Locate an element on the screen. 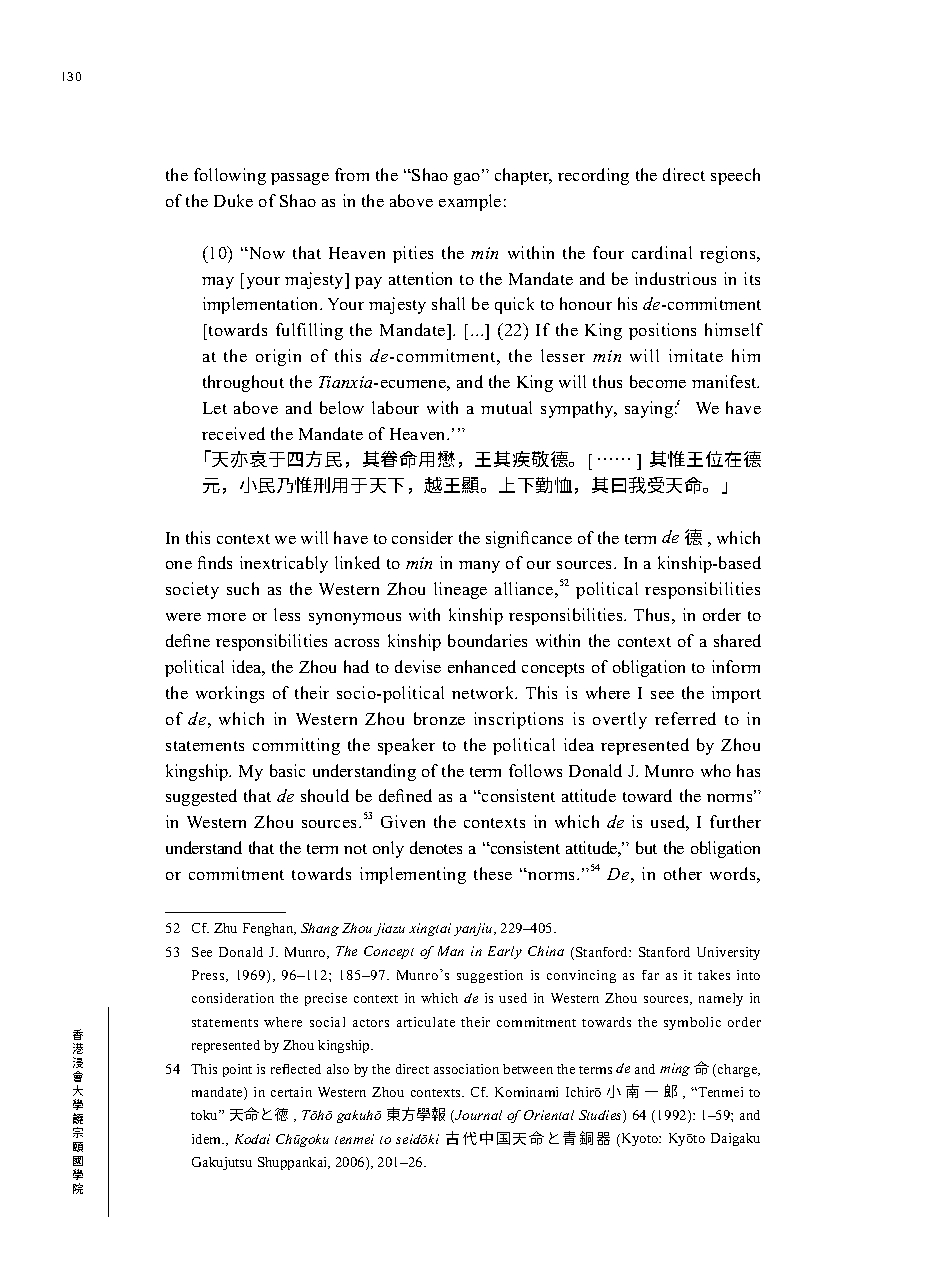  speech is located at coordinates (735, 176).
